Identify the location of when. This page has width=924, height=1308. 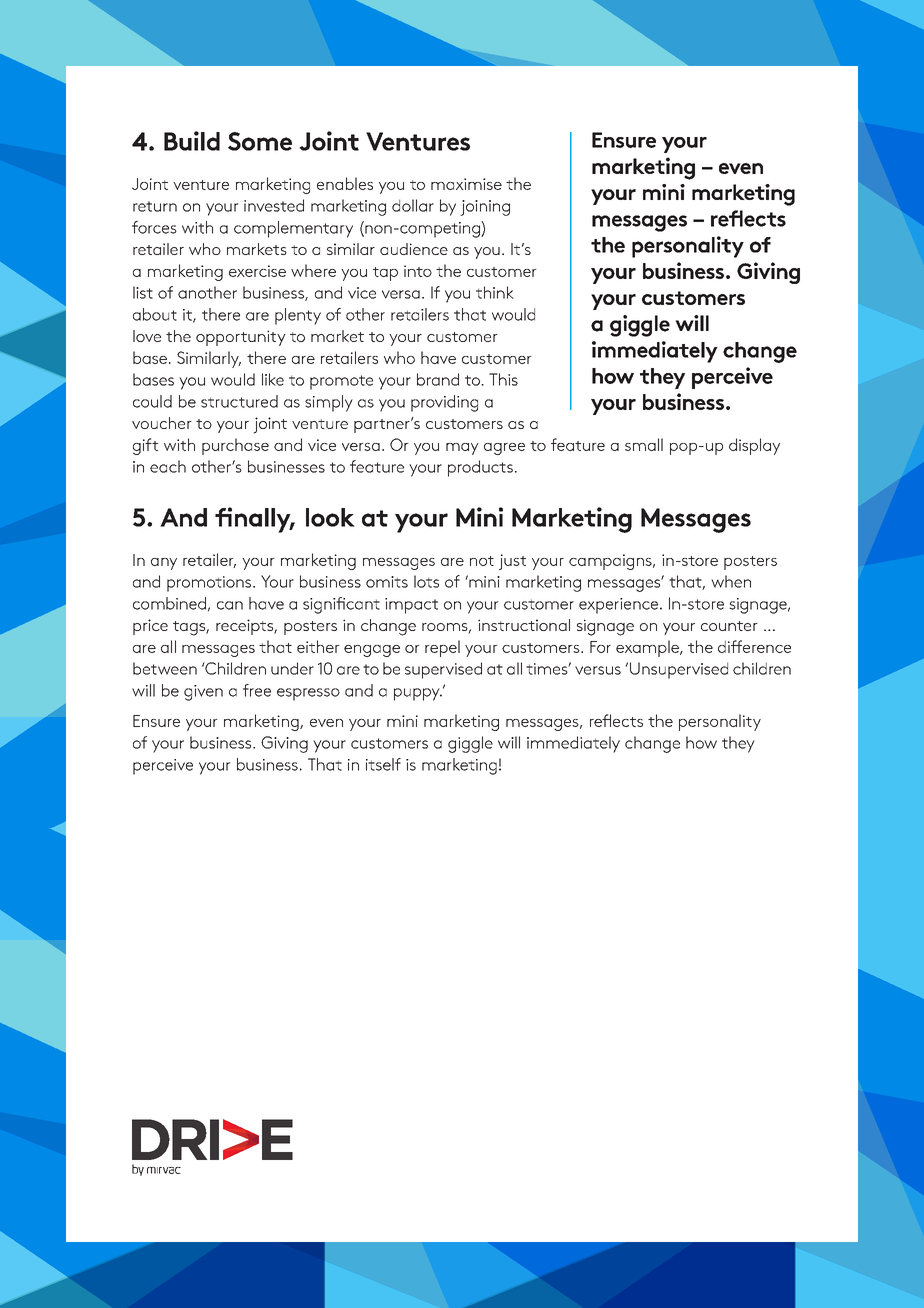
(731, 581).
